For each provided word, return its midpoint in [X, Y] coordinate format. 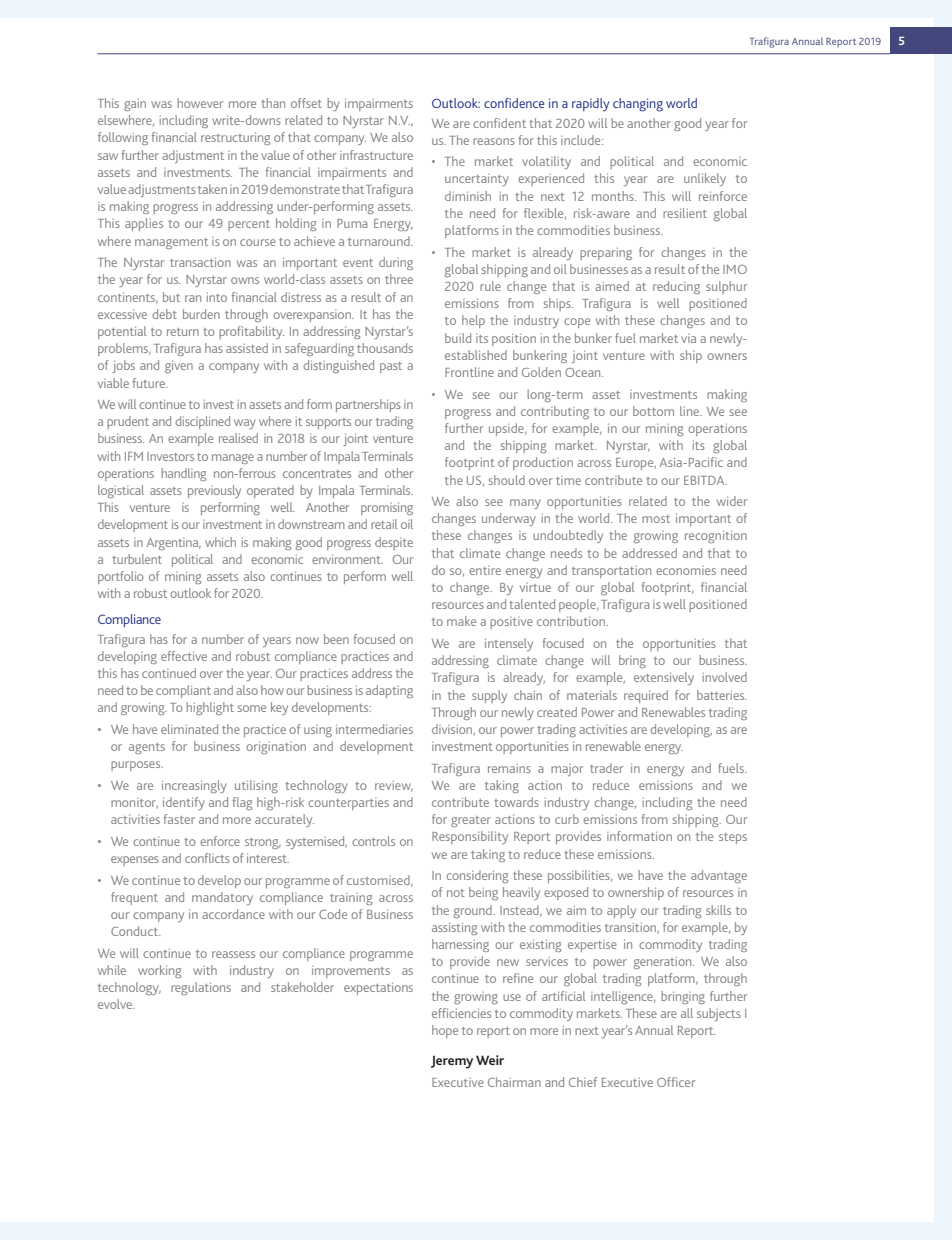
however [200, 103]
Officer [676, 1082]
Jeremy [452, 1062]
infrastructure [376, 155]
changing [638, 105]
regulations [201, 988]
